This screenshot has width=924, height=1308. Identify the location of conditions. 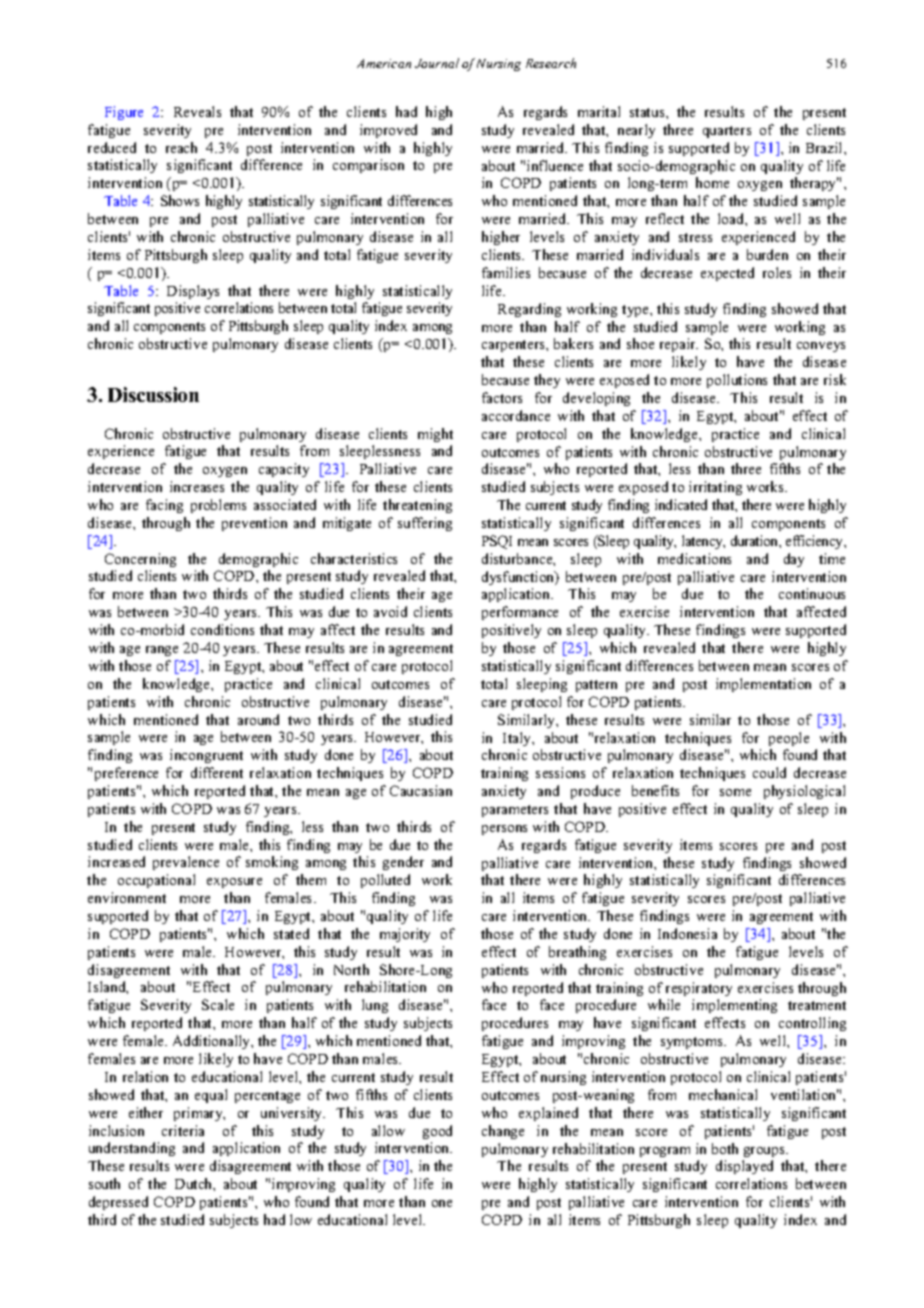
(222, 629).
